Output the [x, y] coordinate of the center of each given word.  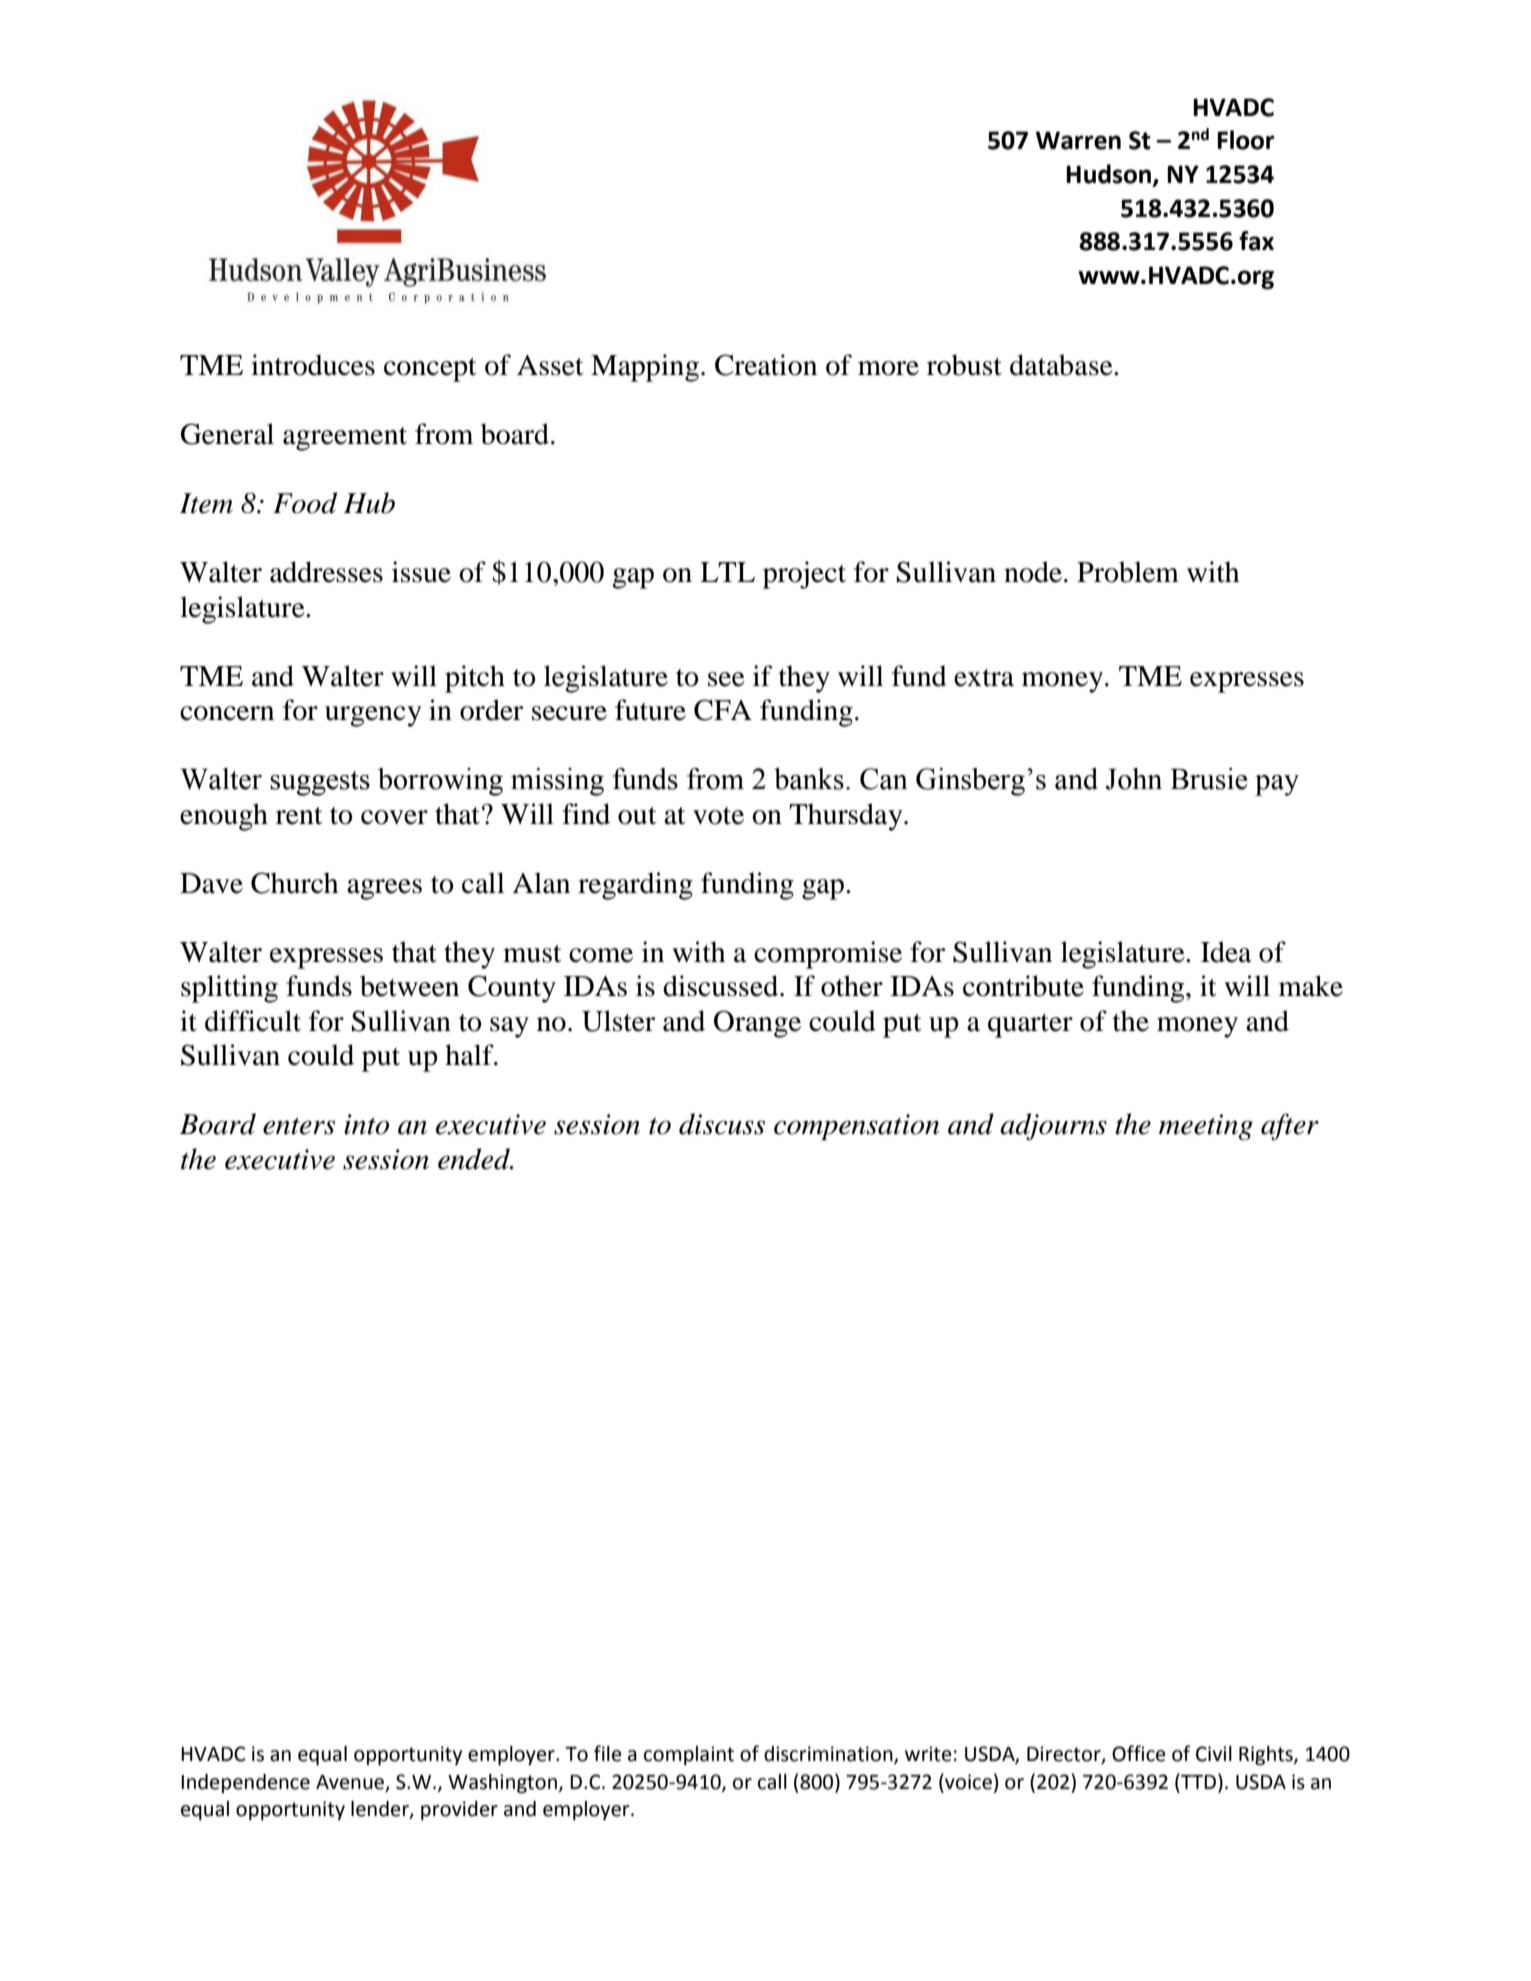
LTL [727, 572]
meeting [1206, 1127]
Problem [1128, 572]
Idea [1226, 952]
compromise [828, 955]
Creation [766, 365]
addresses [326, 572]
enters [299, 1126]
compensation [856, 1127]
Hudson [1110, 175]
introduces [313, 365]
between [409, 986]
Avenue [351, 1783]
